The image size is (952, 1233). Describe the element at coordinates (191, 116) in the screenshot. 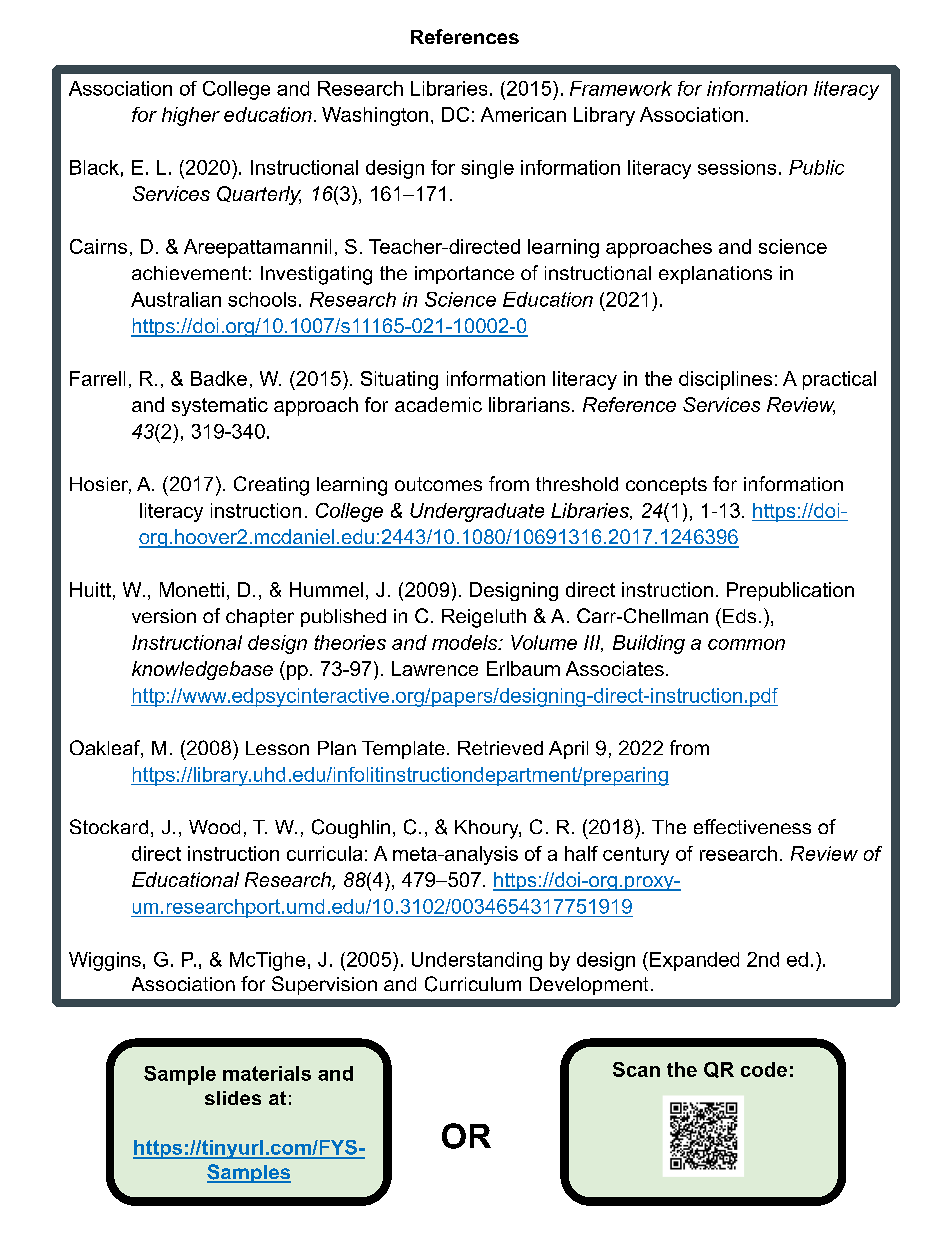

I see `higher` at that location.
